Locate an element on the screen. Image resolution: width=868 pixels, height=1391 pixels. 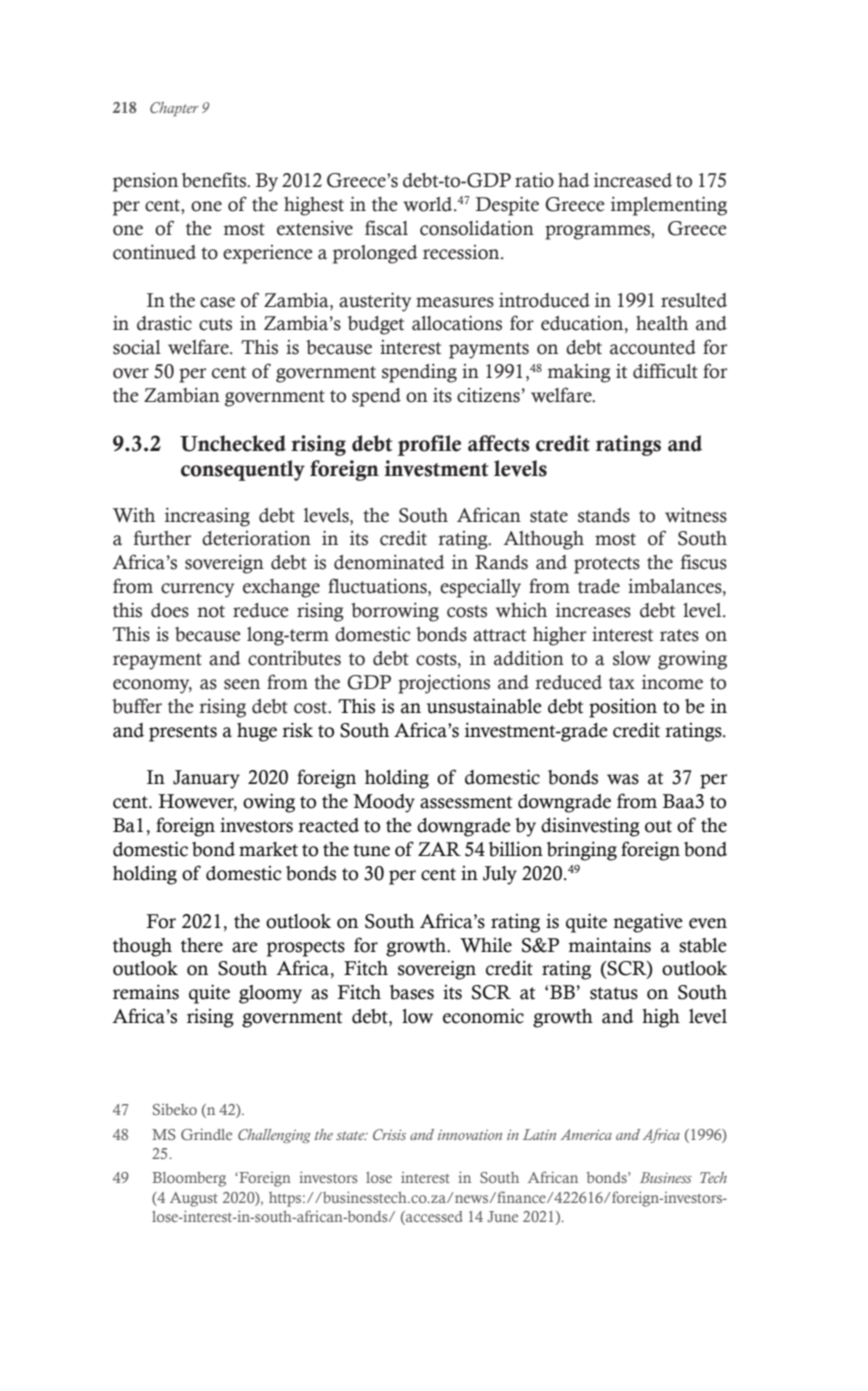
fiscal is located at coordinates (386, 228).
